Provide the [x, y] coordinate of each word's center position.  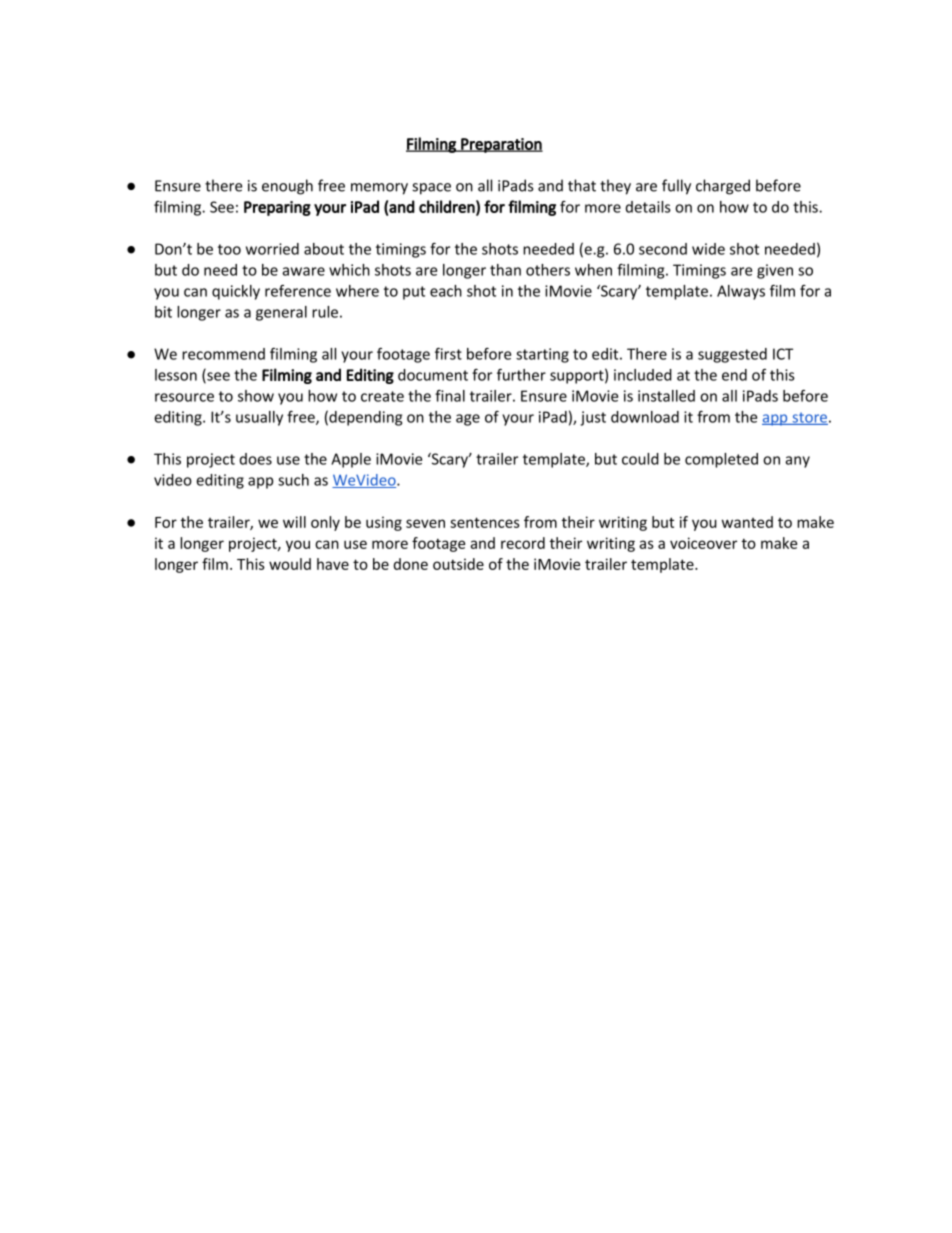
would [290, 564]
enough [287, 187]
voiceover [703, 543]
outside [458, 564]
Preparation [501, 145]
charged [723, 187]
